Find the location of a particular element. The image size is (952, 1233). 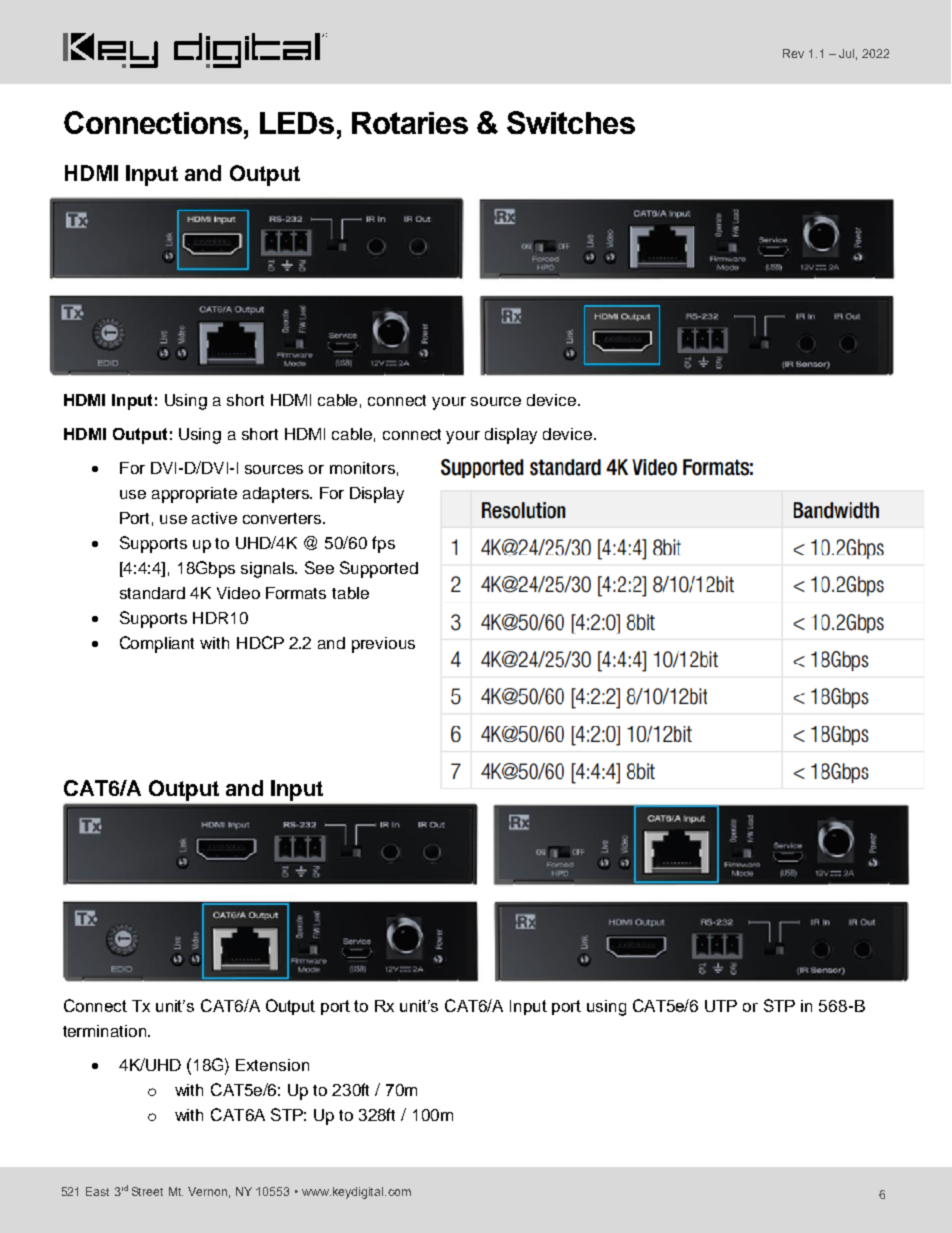

Rotaries is located at coordinates (410, 123).
